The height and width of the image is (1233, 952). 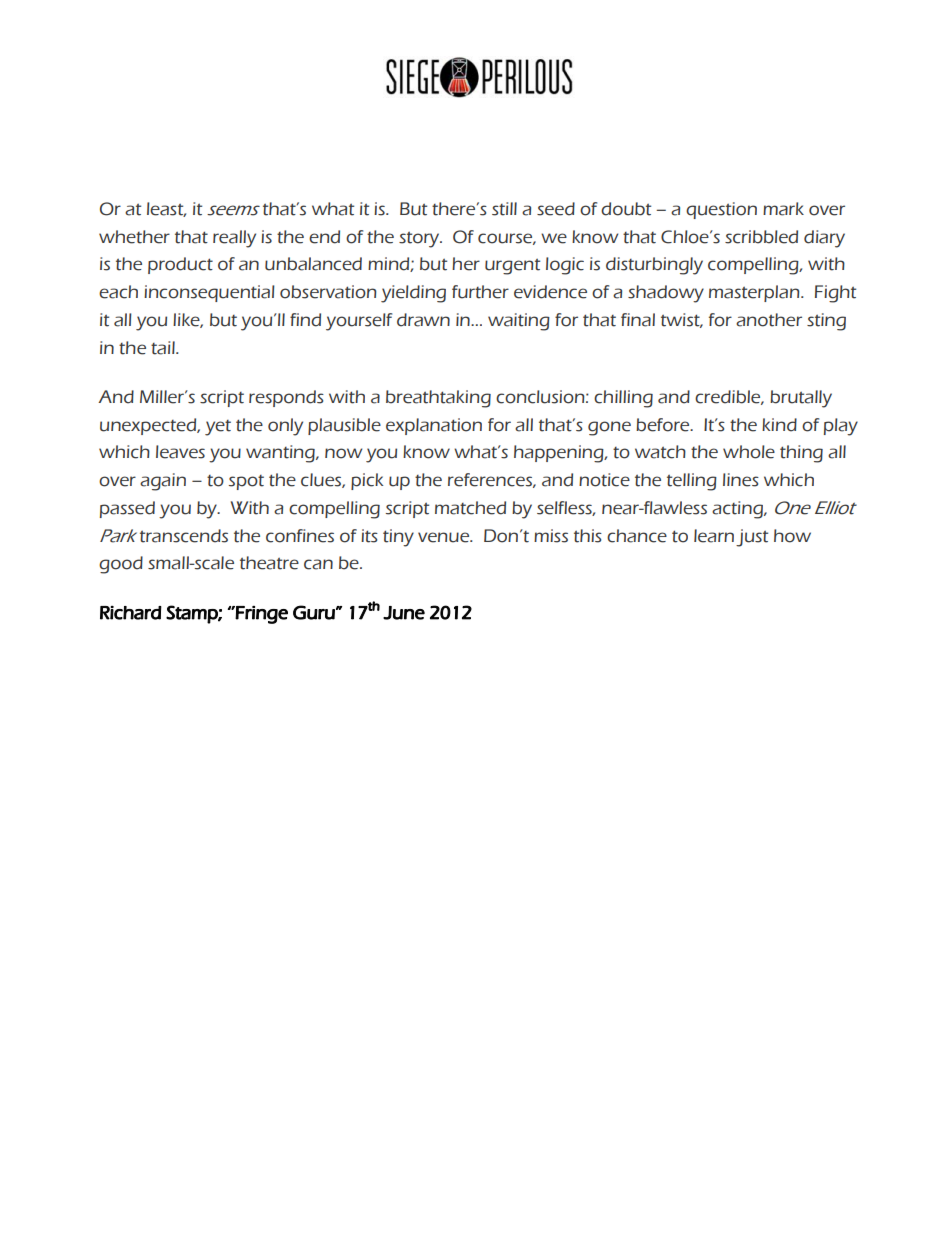 I want to click on just, so click(x=752, y=538).
